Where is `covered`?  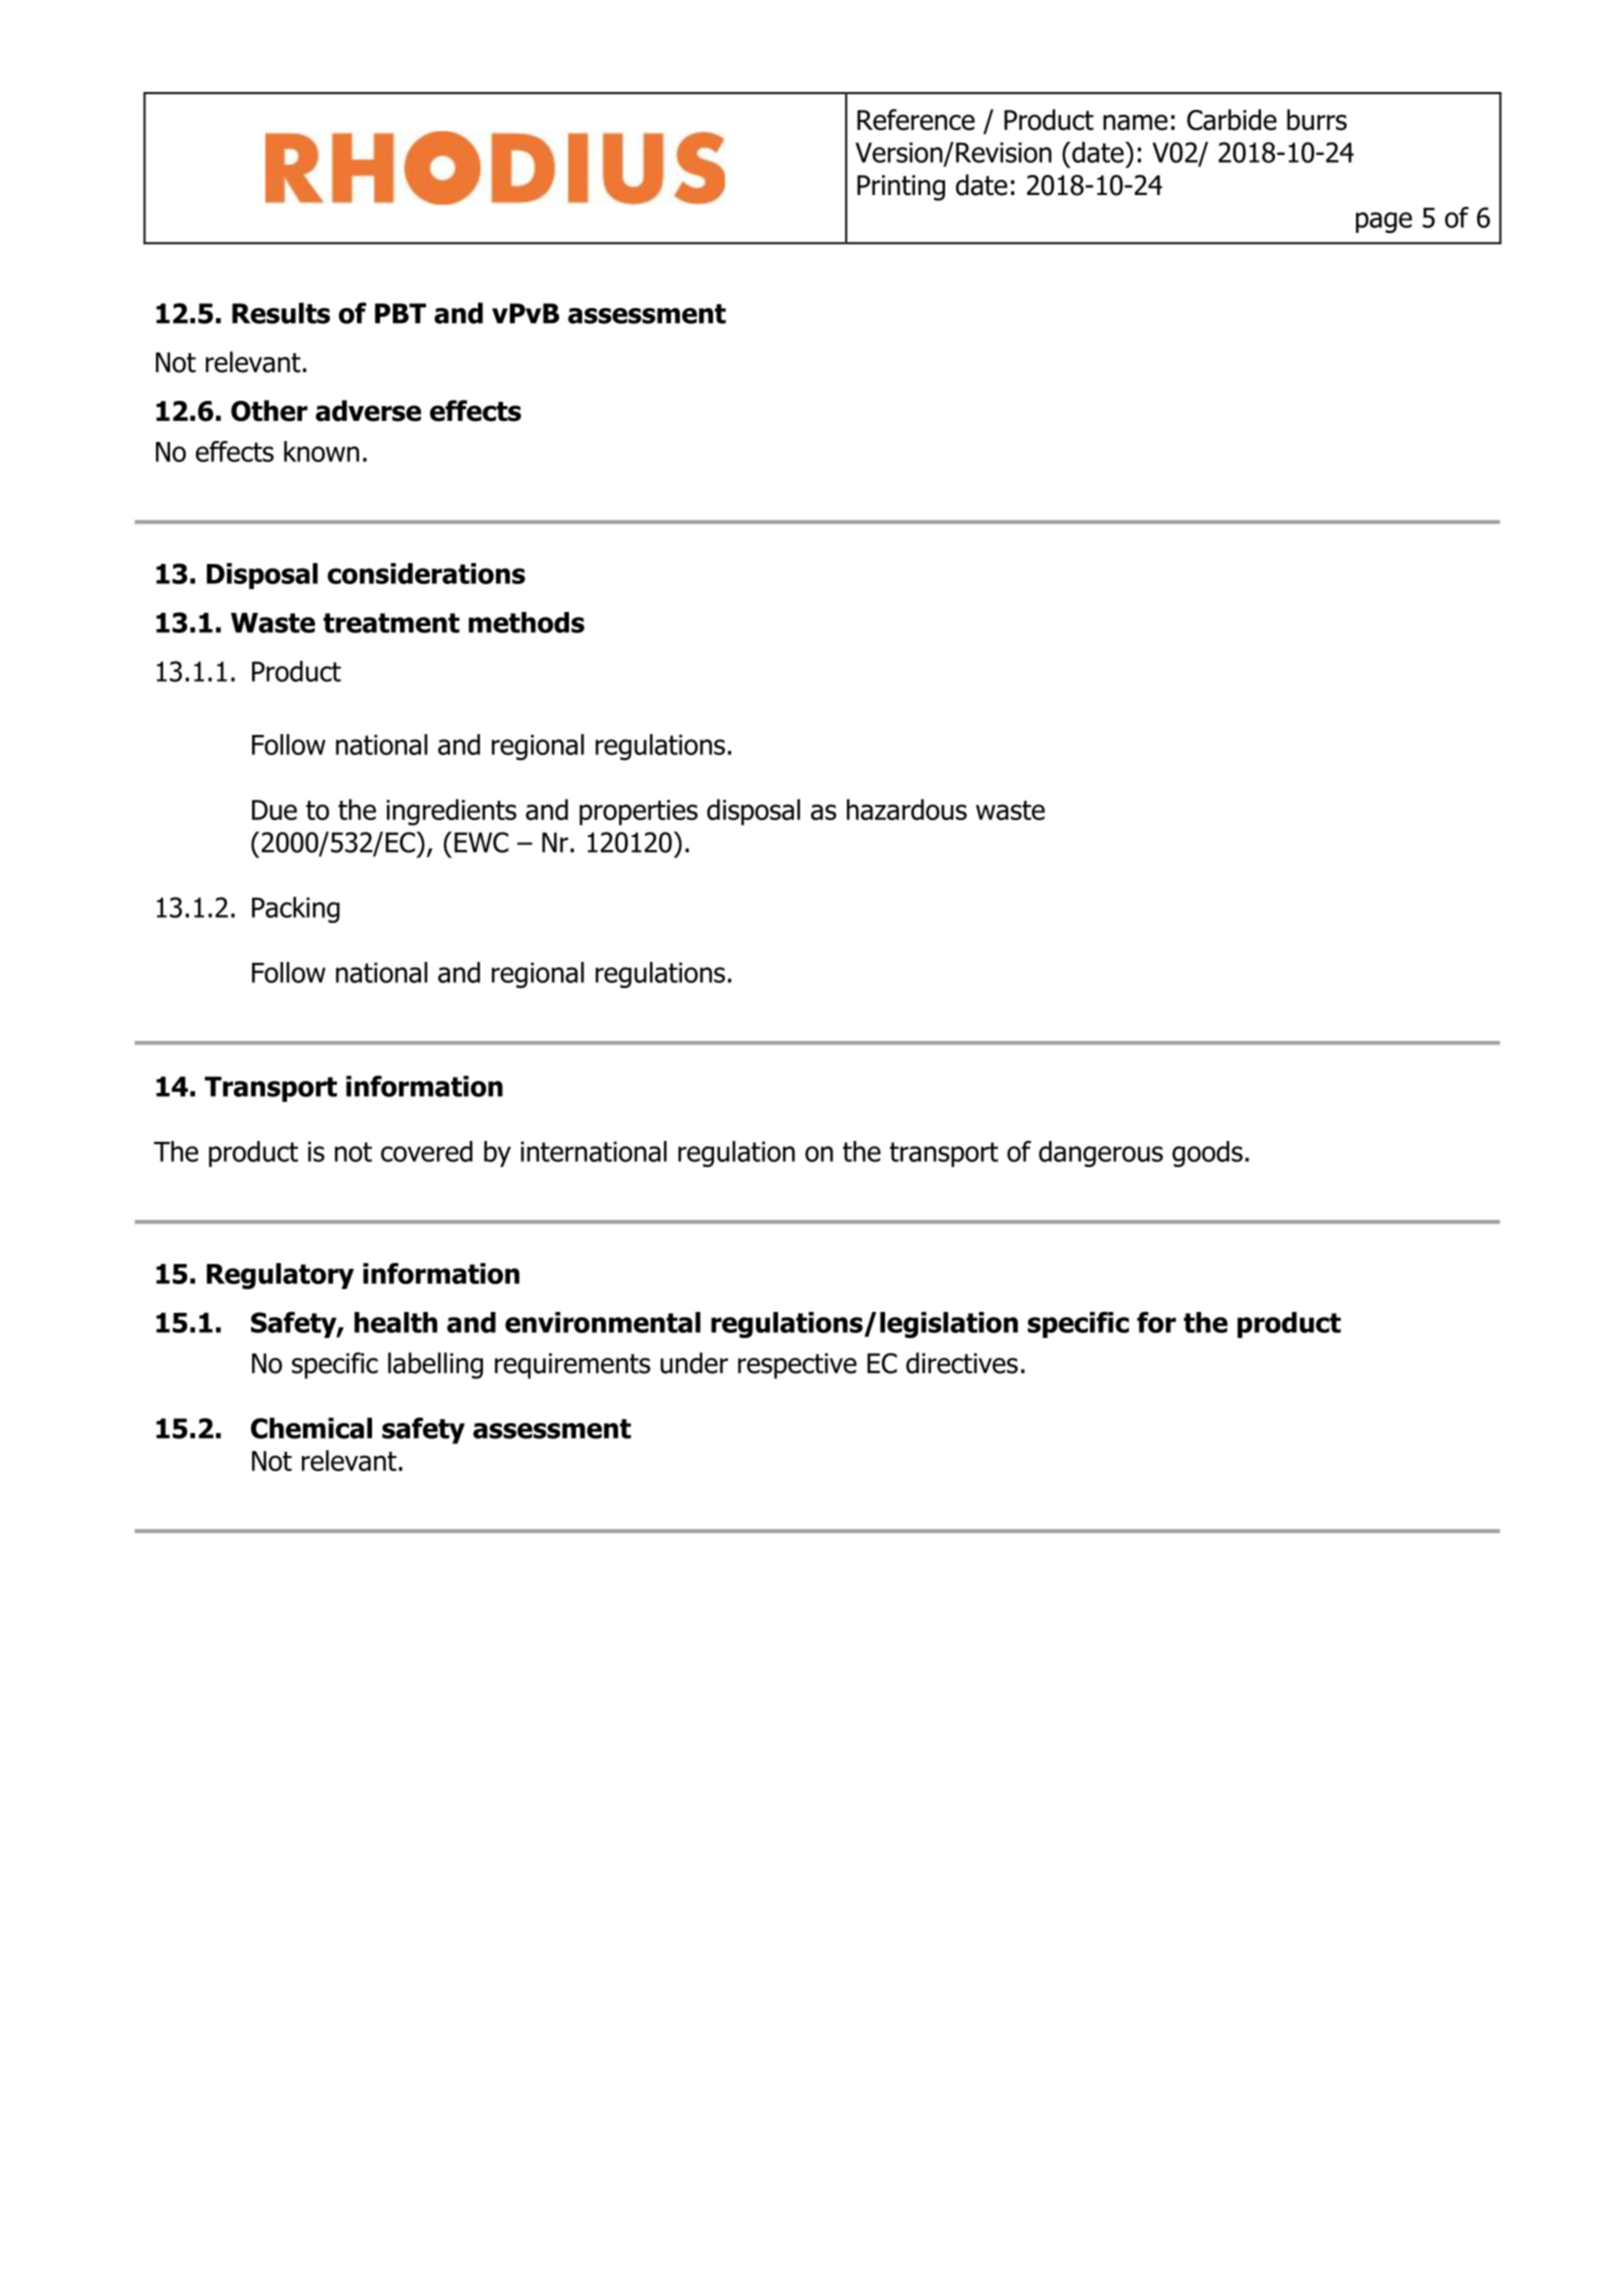
covered is located at coordinates (427, 1151).
